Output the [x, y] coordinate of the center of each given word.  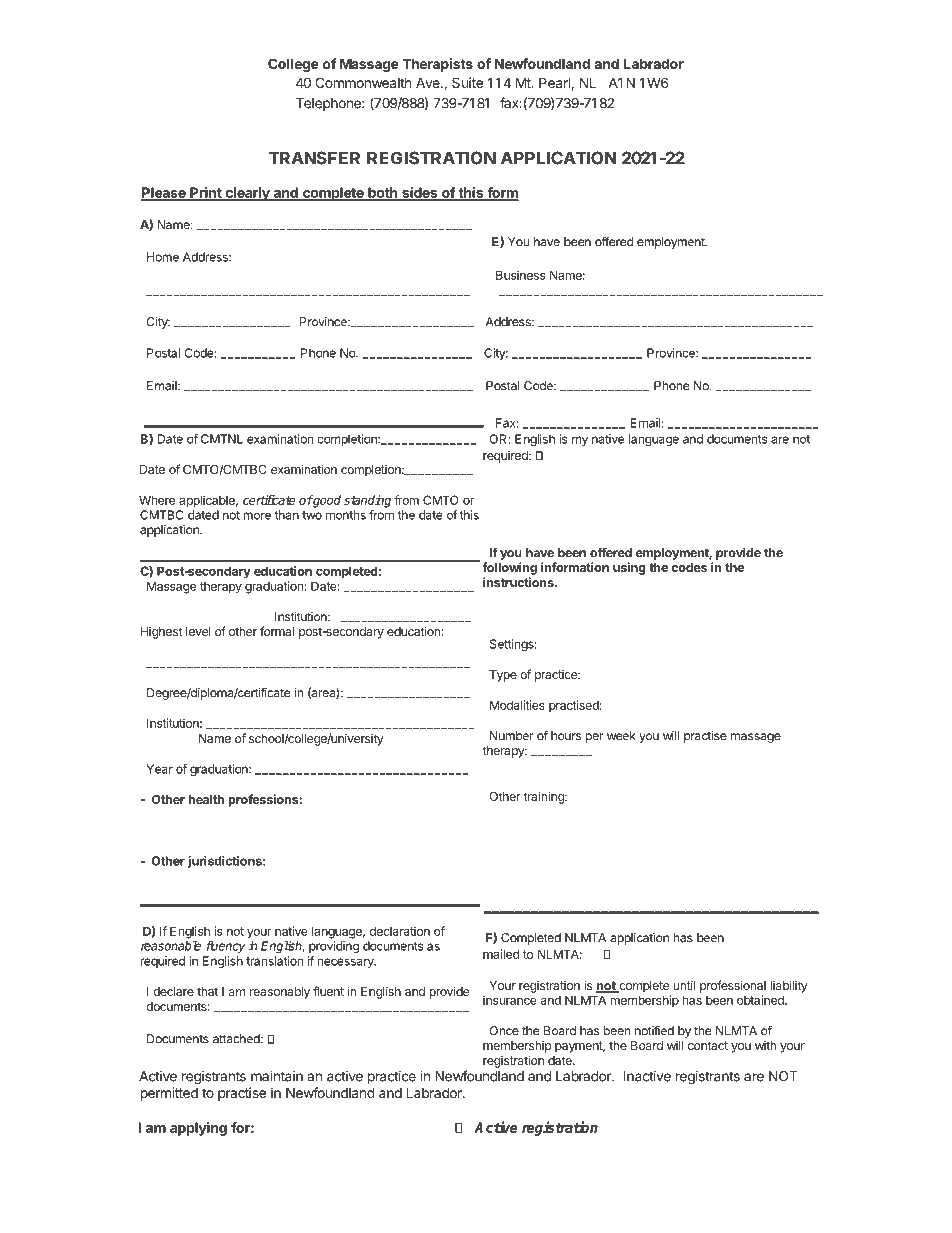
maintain [277, 1076]
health [206, 799]
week [621, 736]
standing [367, 501]
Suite [467, 82]
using [629, 568]
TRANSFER [314, 158]
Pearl [554, 82]
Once [504, 1031]
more [257, 516]
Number [512, 736]
